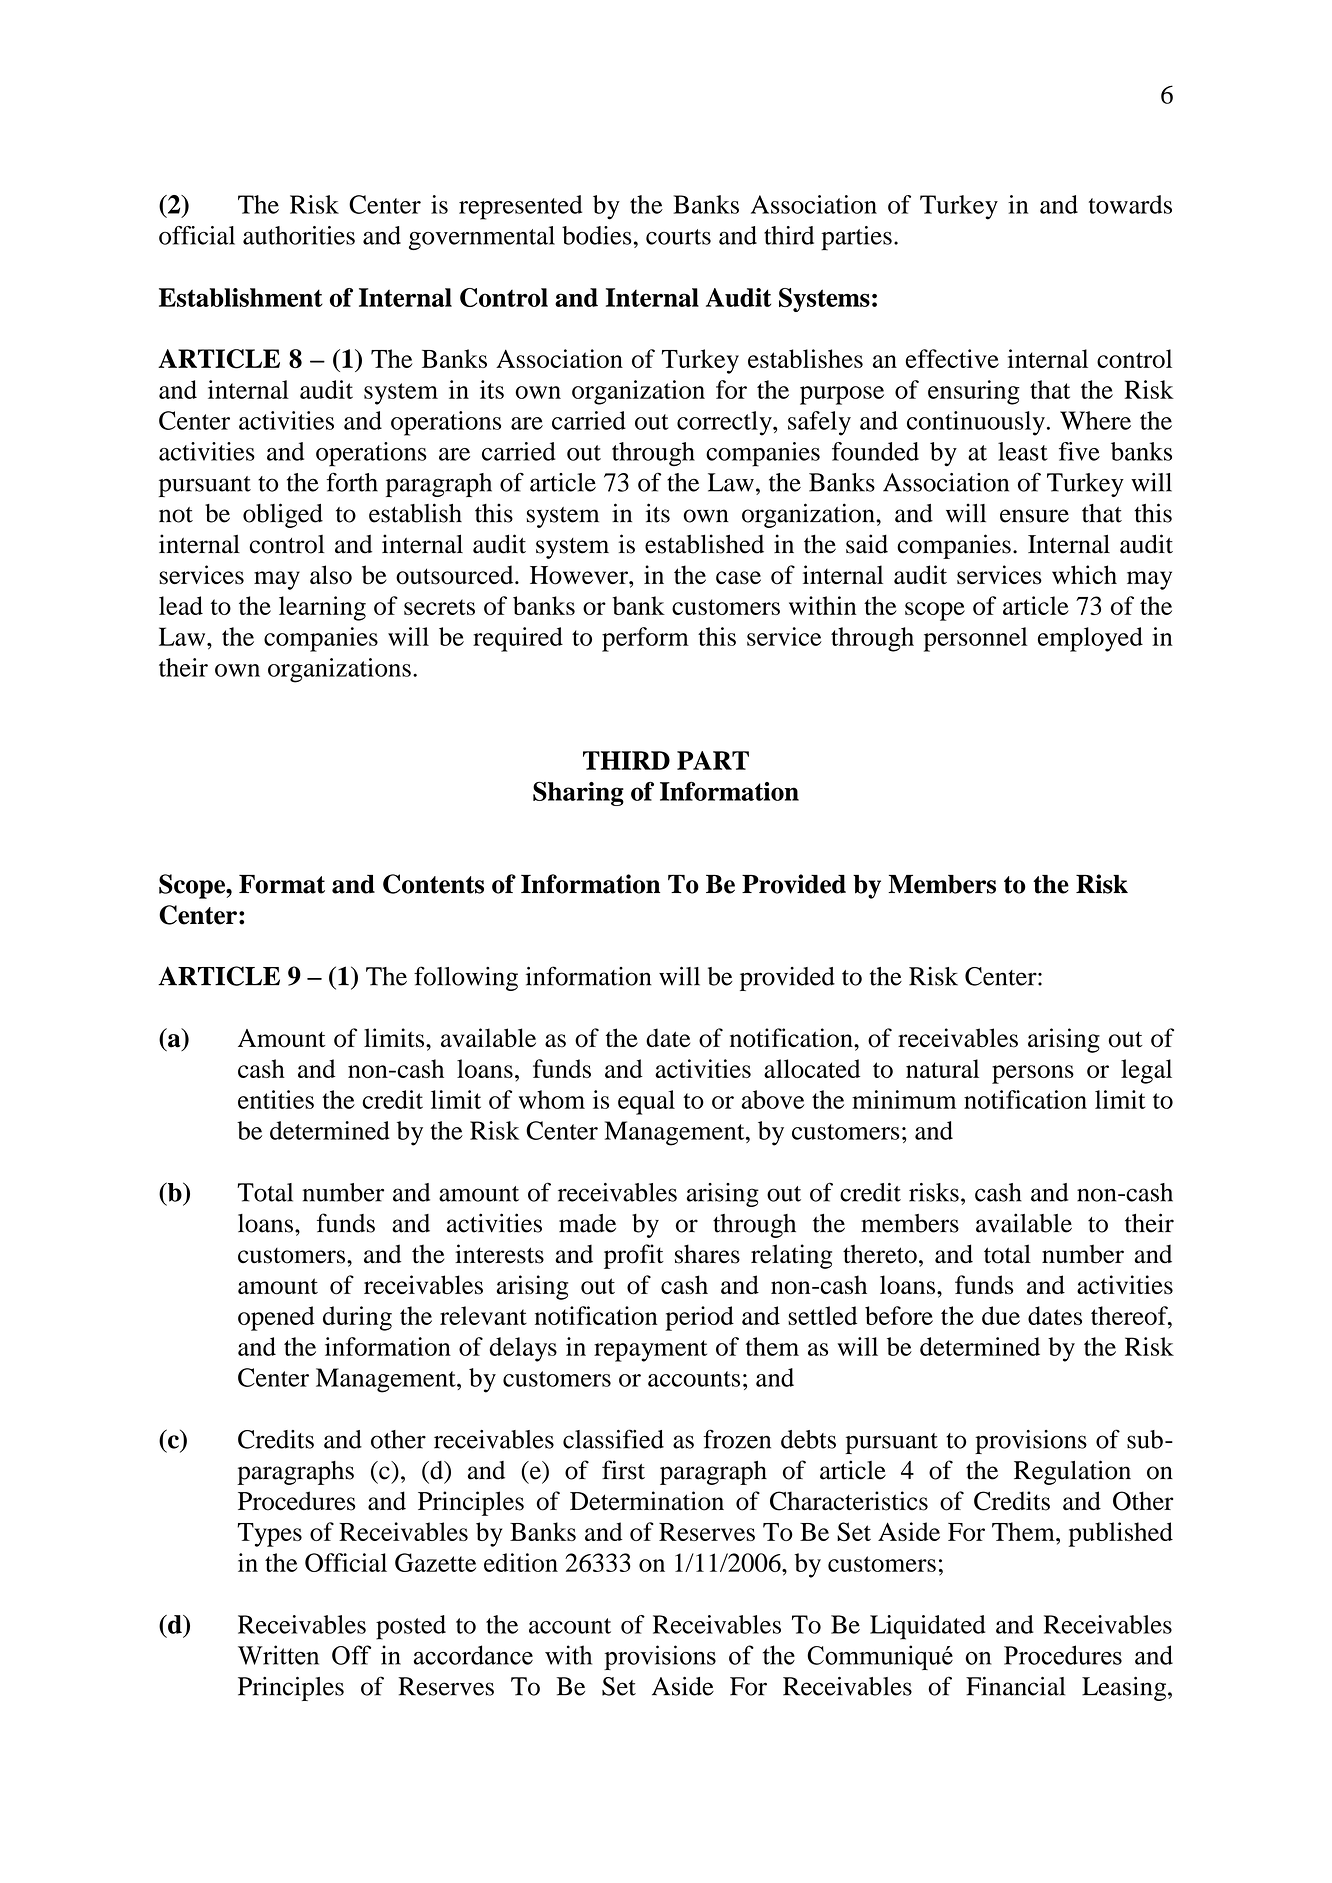  Describe the element at coordinates (1033, 1074) in the image. I see `persons` at that location.
